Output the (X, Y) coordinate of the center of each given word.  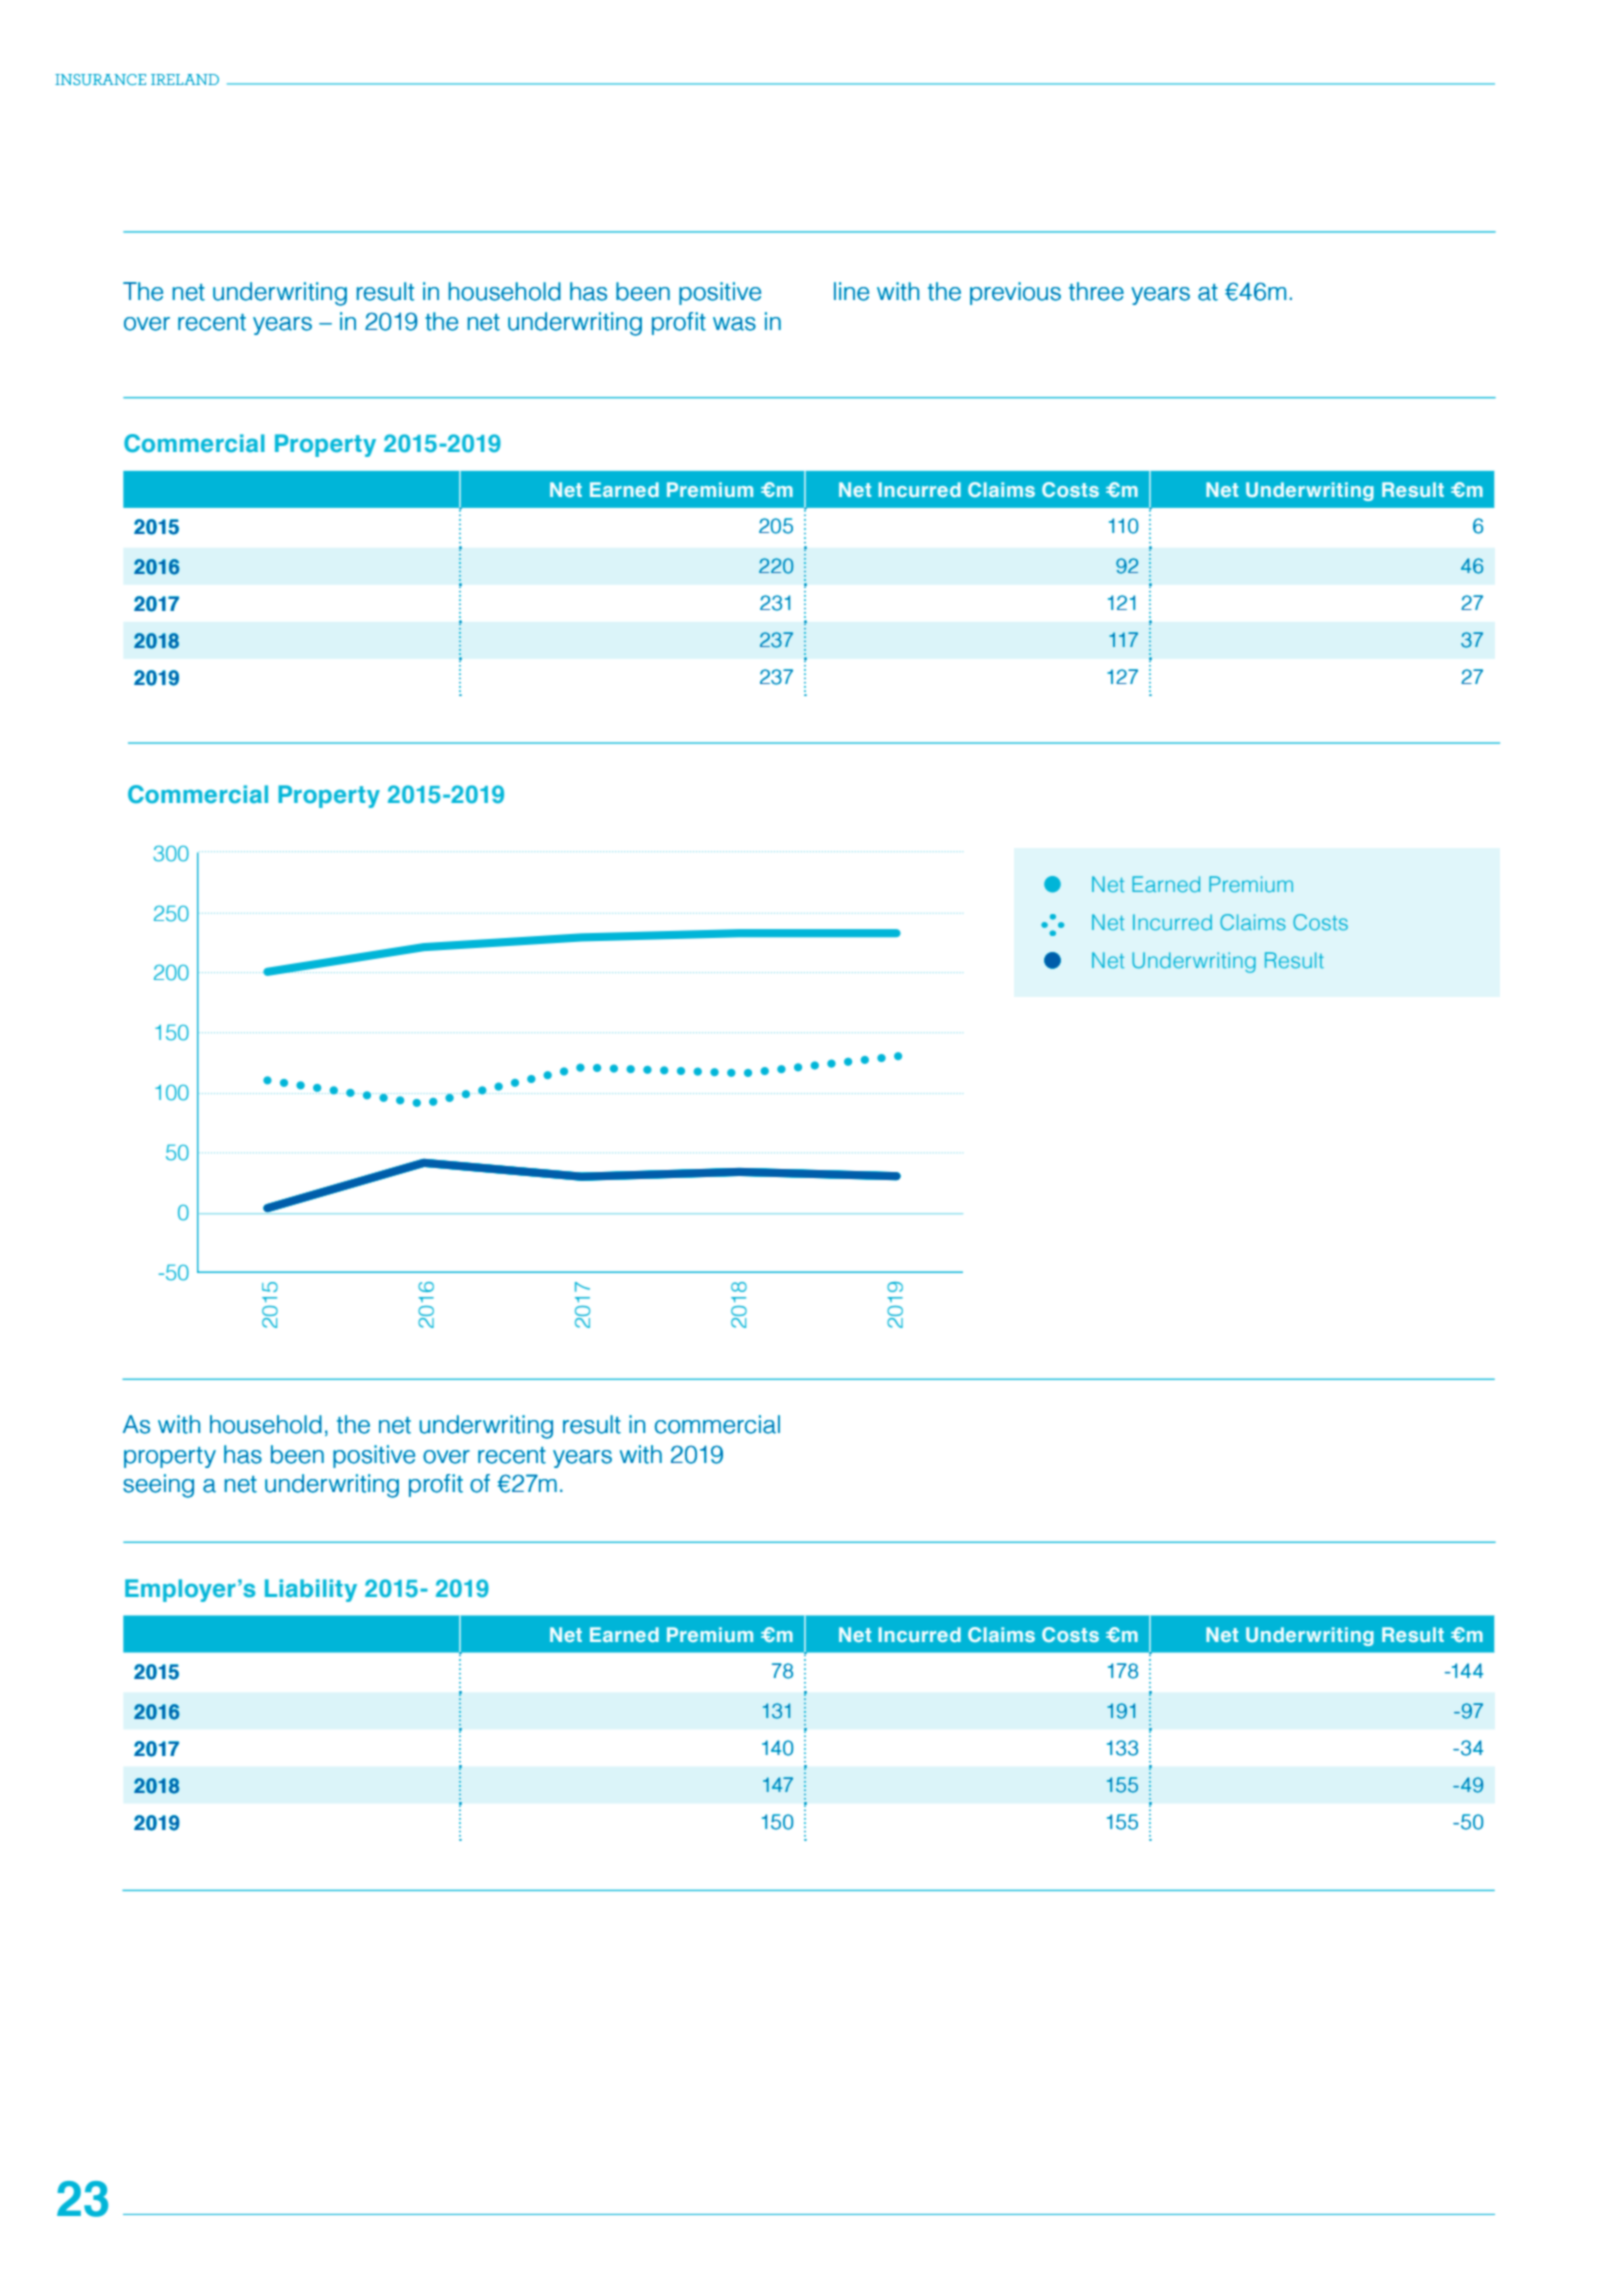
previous (1015, 293)
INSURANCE (100, 79)
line (851, 291)
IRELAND (185, 79)
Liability (311, 1590)
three (1096, 291)
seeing (158, 1486)
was (734, 324)
